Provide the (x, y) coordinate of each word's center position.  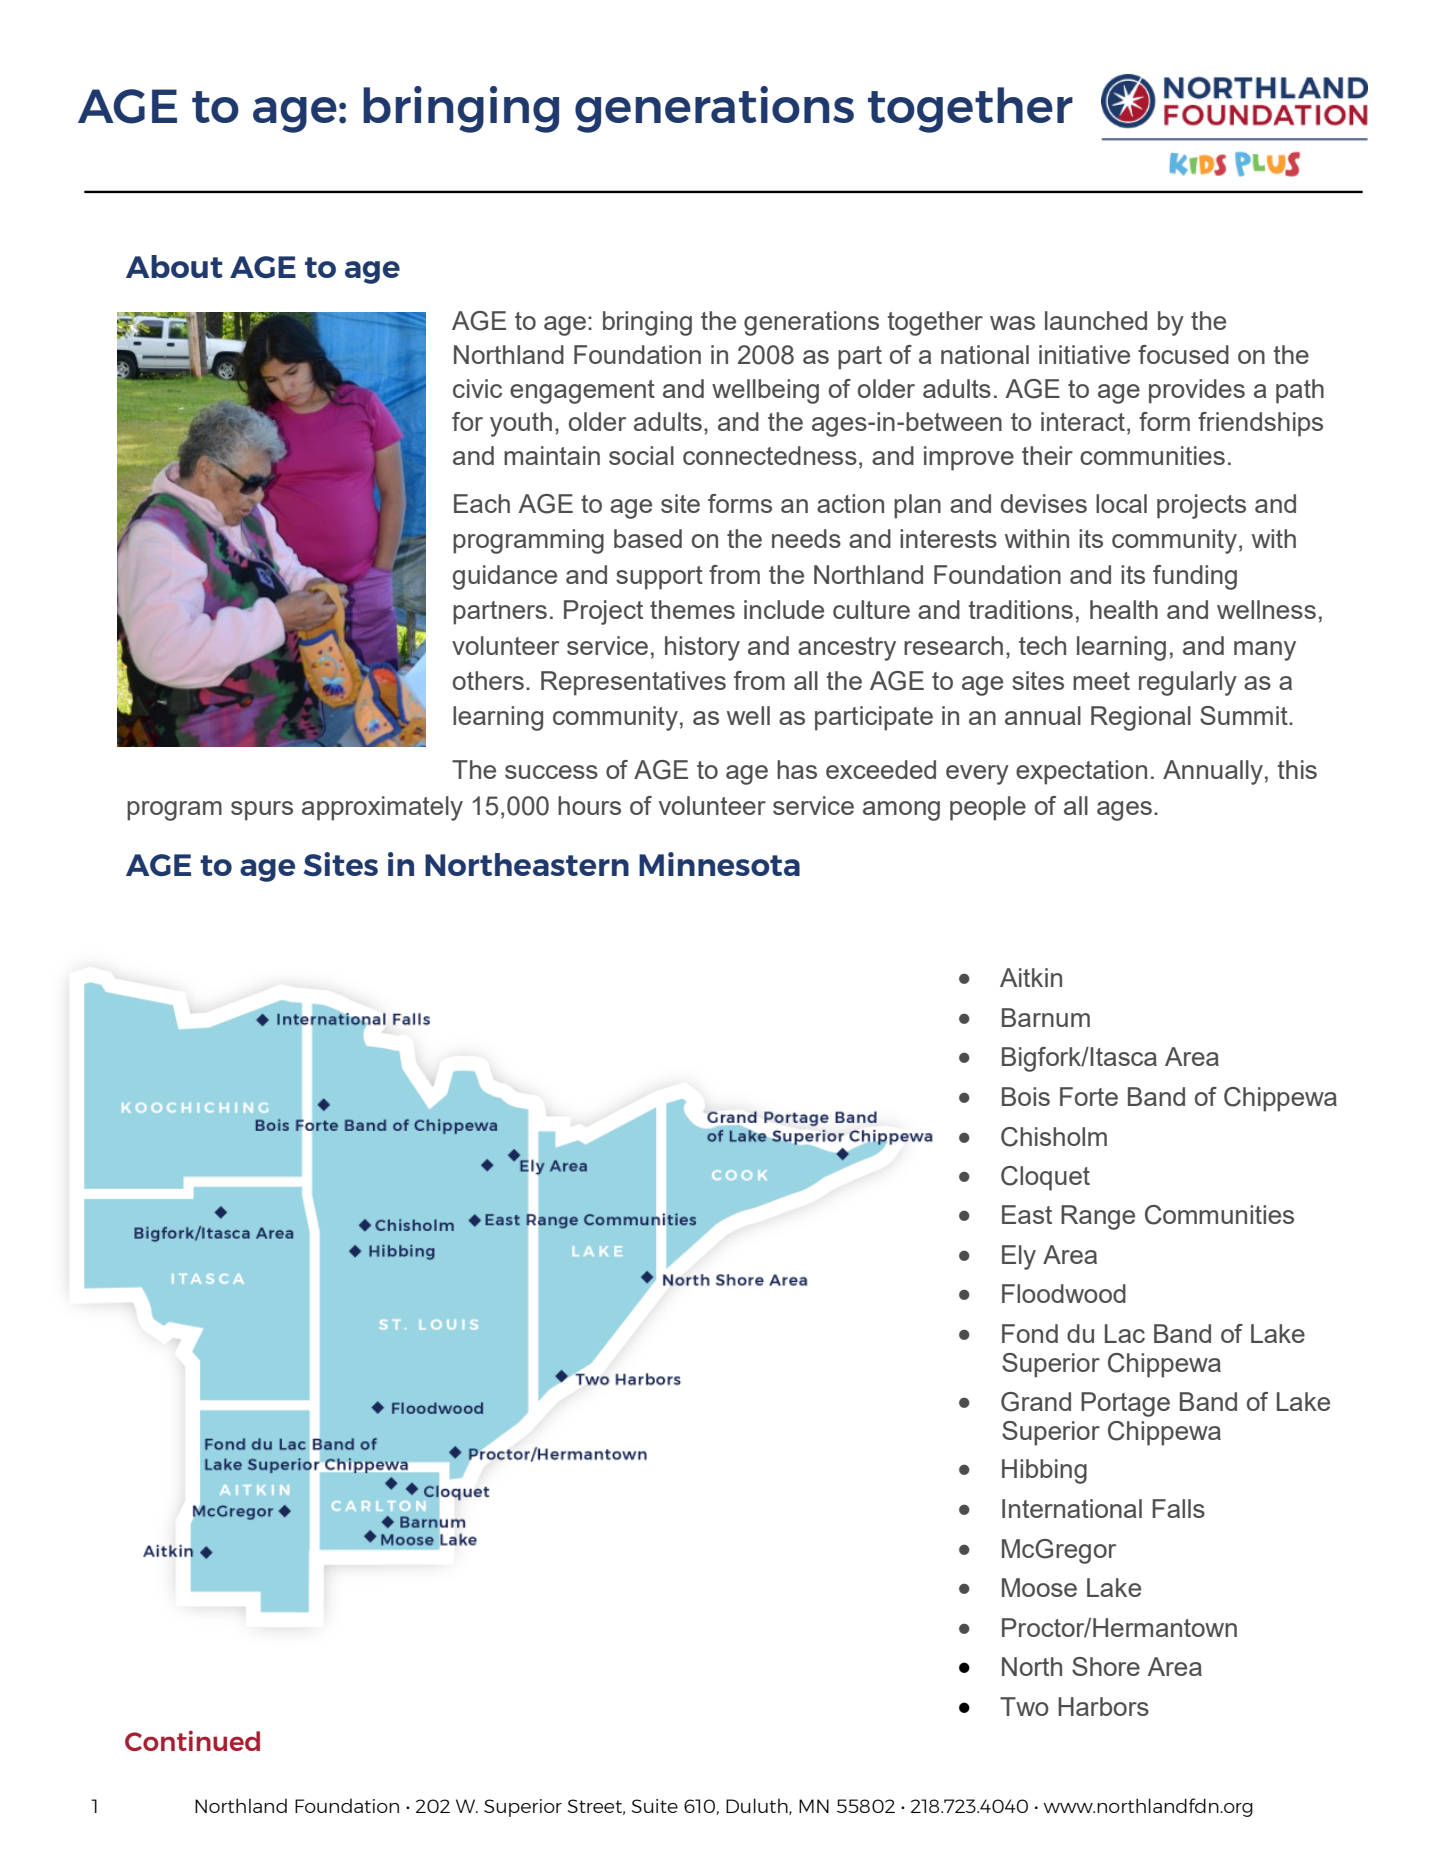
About (174, 266)
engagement (582, 392)
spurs (262, 811)
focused (1183, 354)
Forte (1089, 1096)
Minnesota (719, 864)
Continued (192, 1740)
